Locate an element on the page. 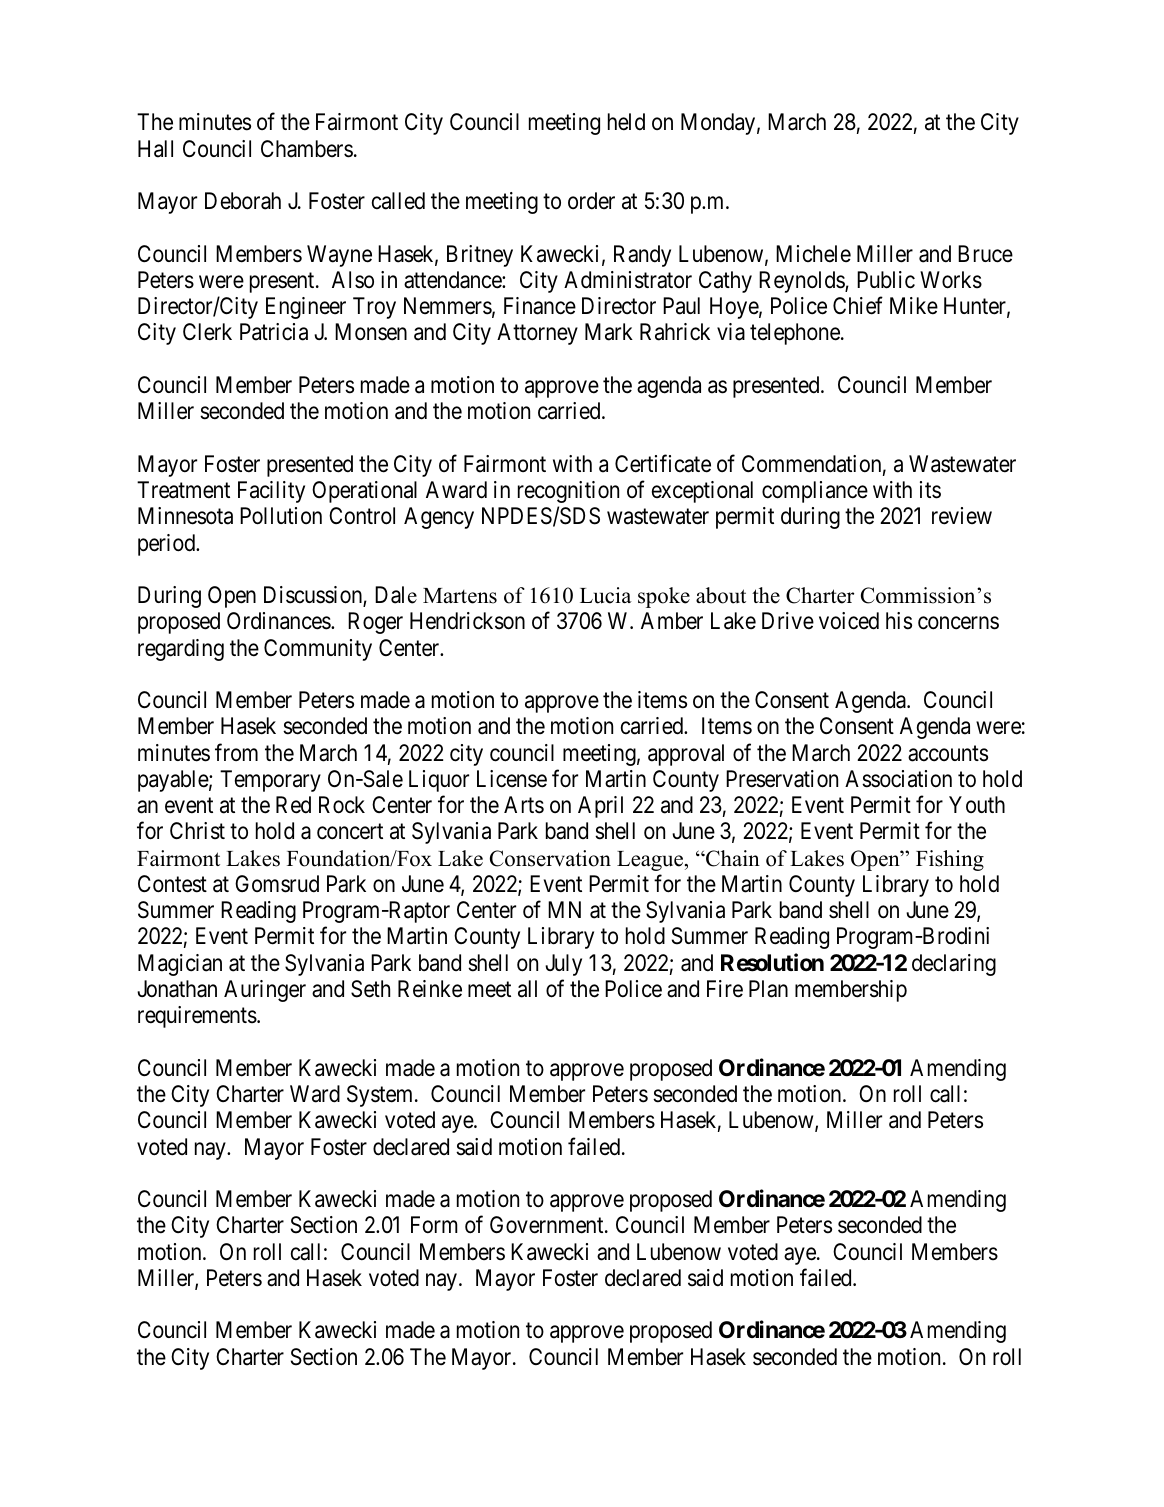 Image resolution: width=1164 pixels, height=1507 pixels. Michele is located at coordinates (813, 254).
